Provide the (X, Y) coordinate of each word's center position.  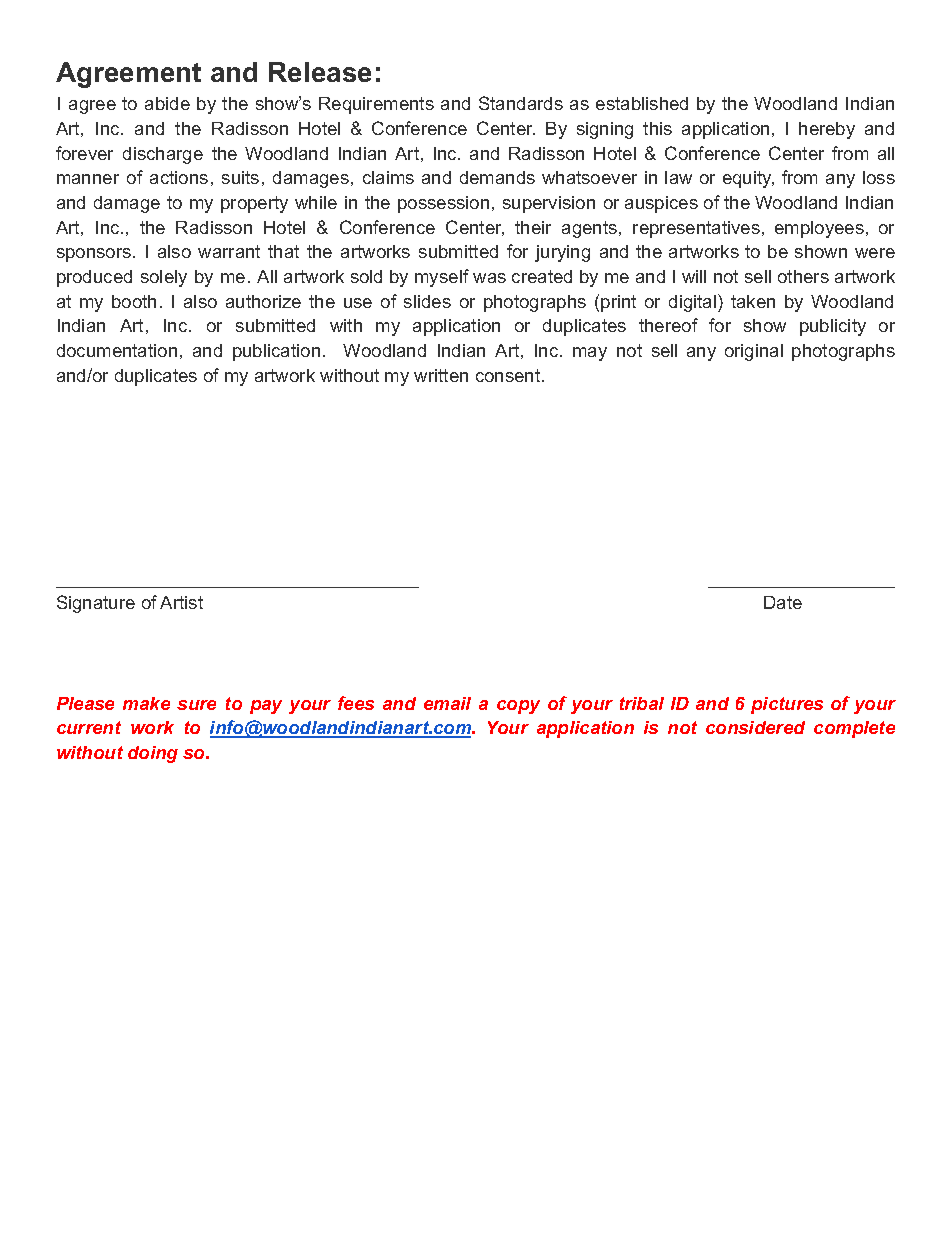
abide (167, 103)
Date (783, 602)
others (803, 276)
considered (755, 727)
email (447, 703)
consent (509, 375)
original (754, 352)
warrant (229, 251)
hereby (827, 130)
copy (518, 707)
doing (153, 754)
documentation (117, 350)
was (489, 278)
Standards (521, 103)
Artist (181, 602)
